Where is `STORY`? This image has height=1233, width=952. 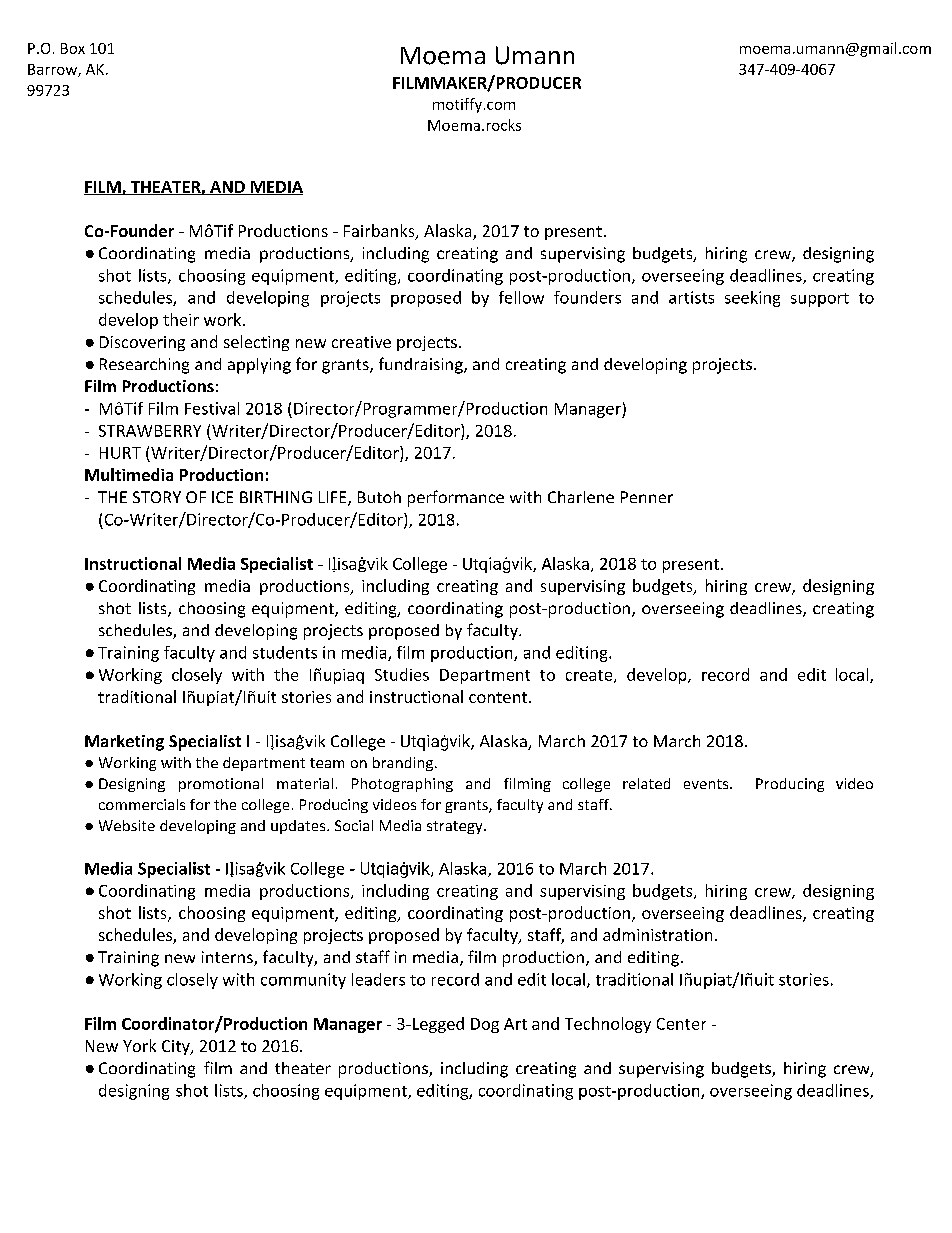 STORY is located at coordinates (157, 497).
